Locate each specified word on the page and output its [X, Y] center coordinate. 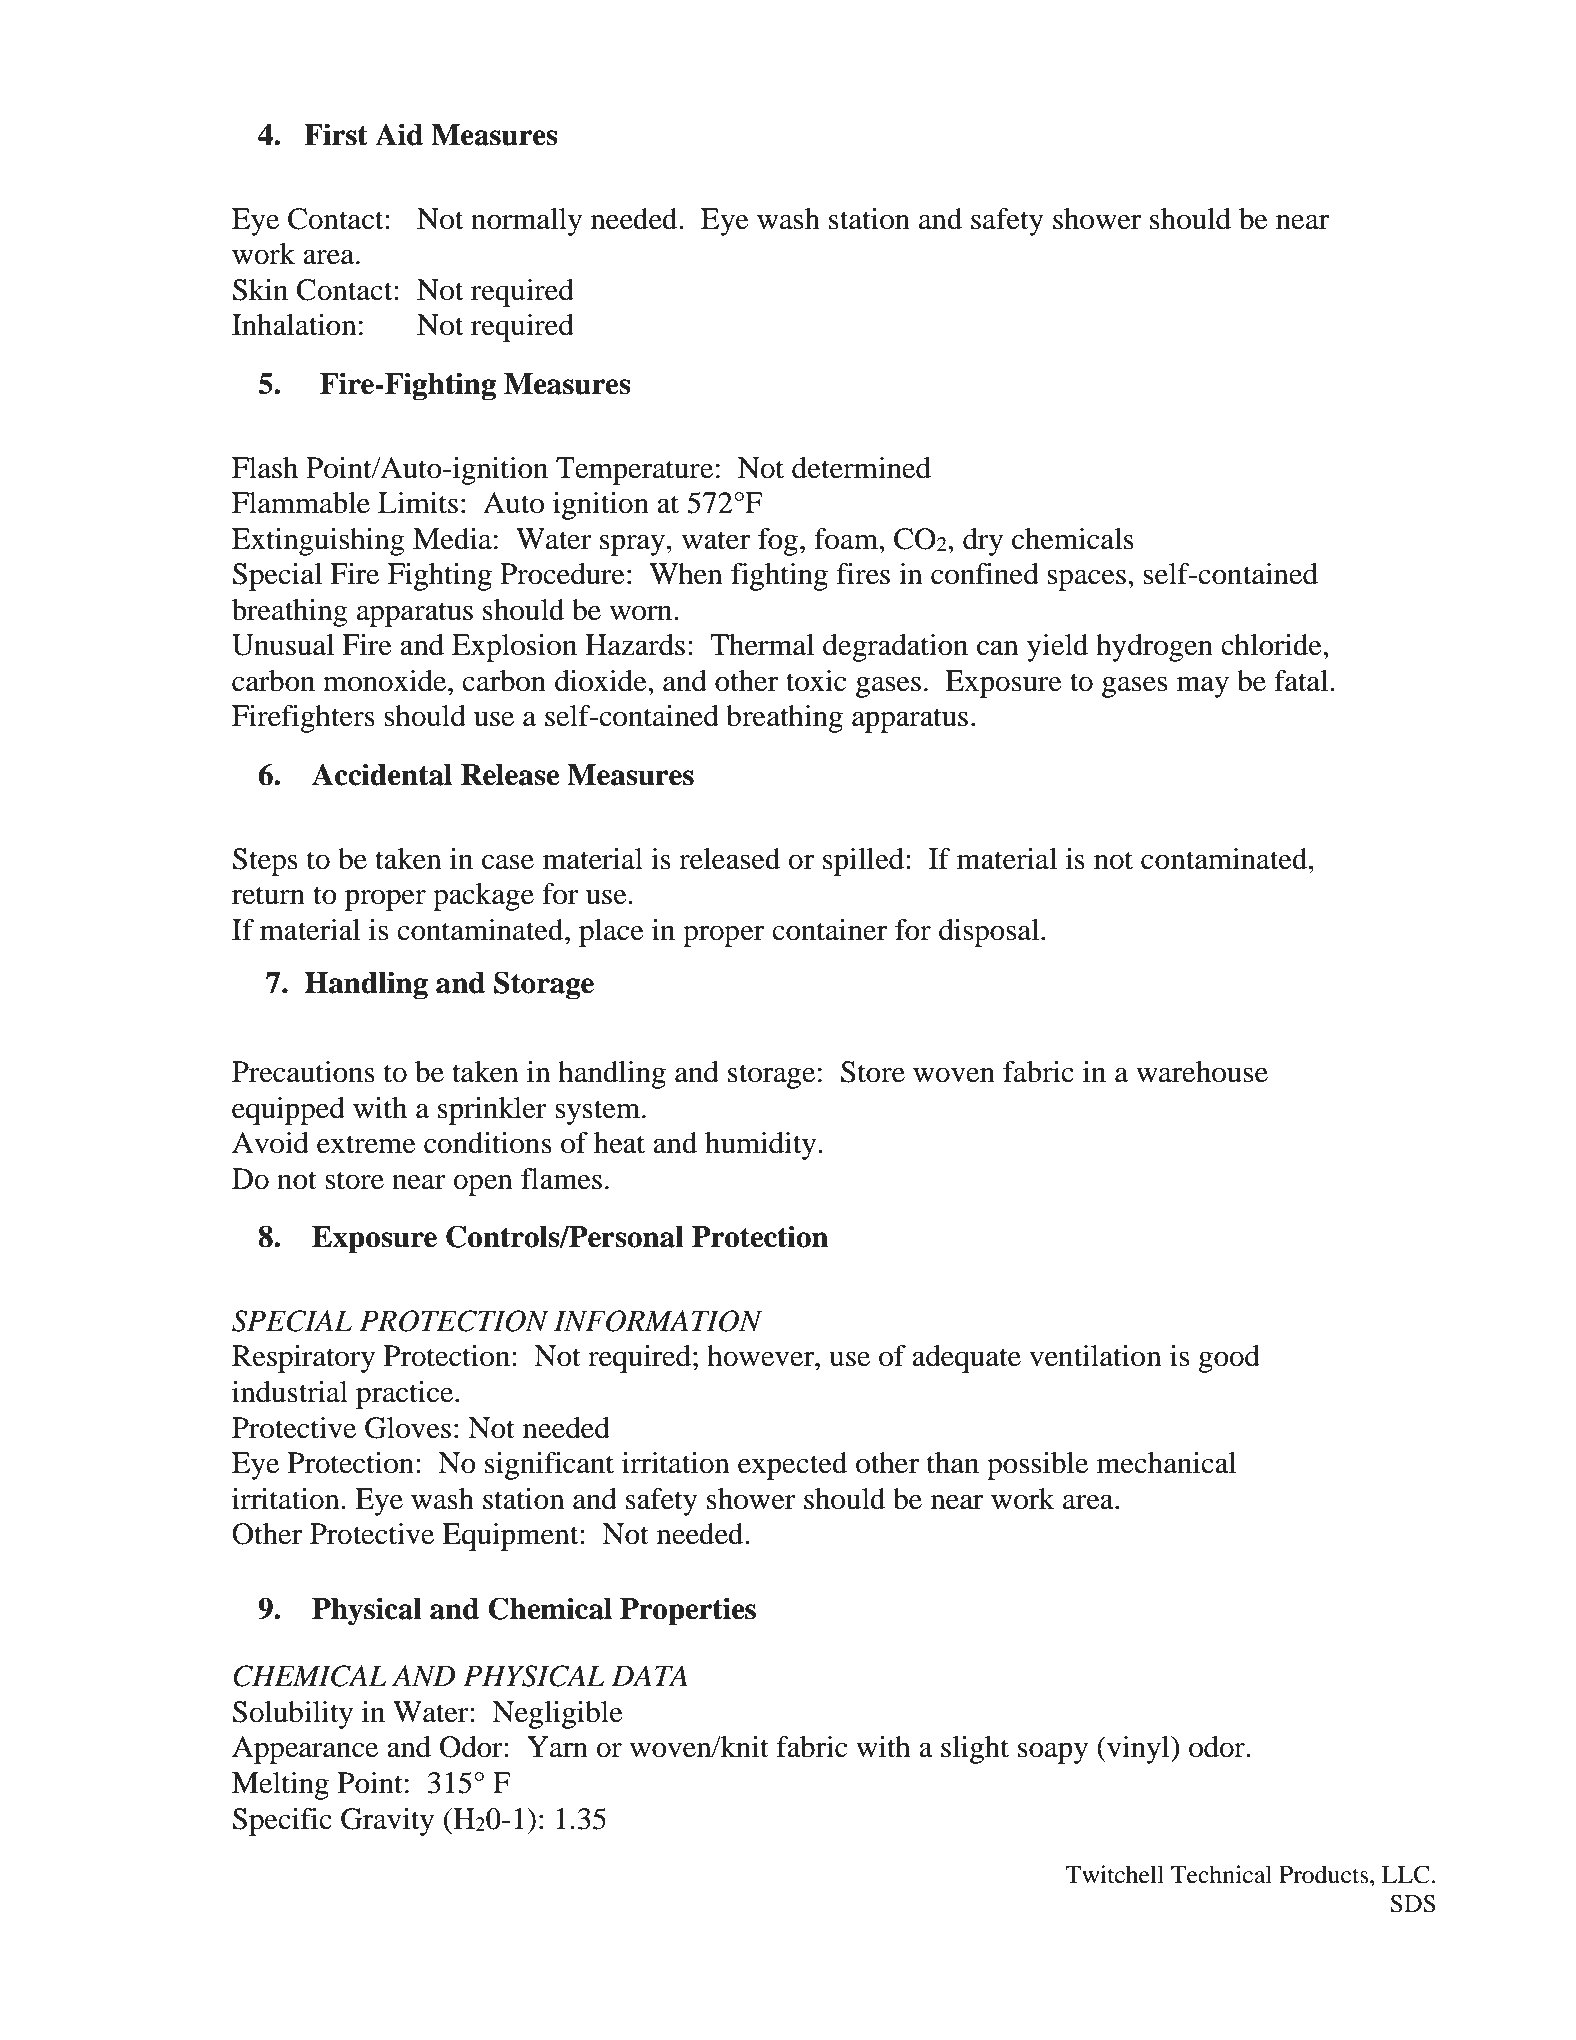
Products [1325, 1874]
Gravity [387, 1822]
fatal [1302, 681]
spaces [1086, 580]
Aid [399, 134]
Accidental [382, 774]
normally [526, 222]
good [1229, 1359]
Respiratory [303, 1359]
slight [975, 1750]
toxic [816, 681]
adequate [966, 1359]
